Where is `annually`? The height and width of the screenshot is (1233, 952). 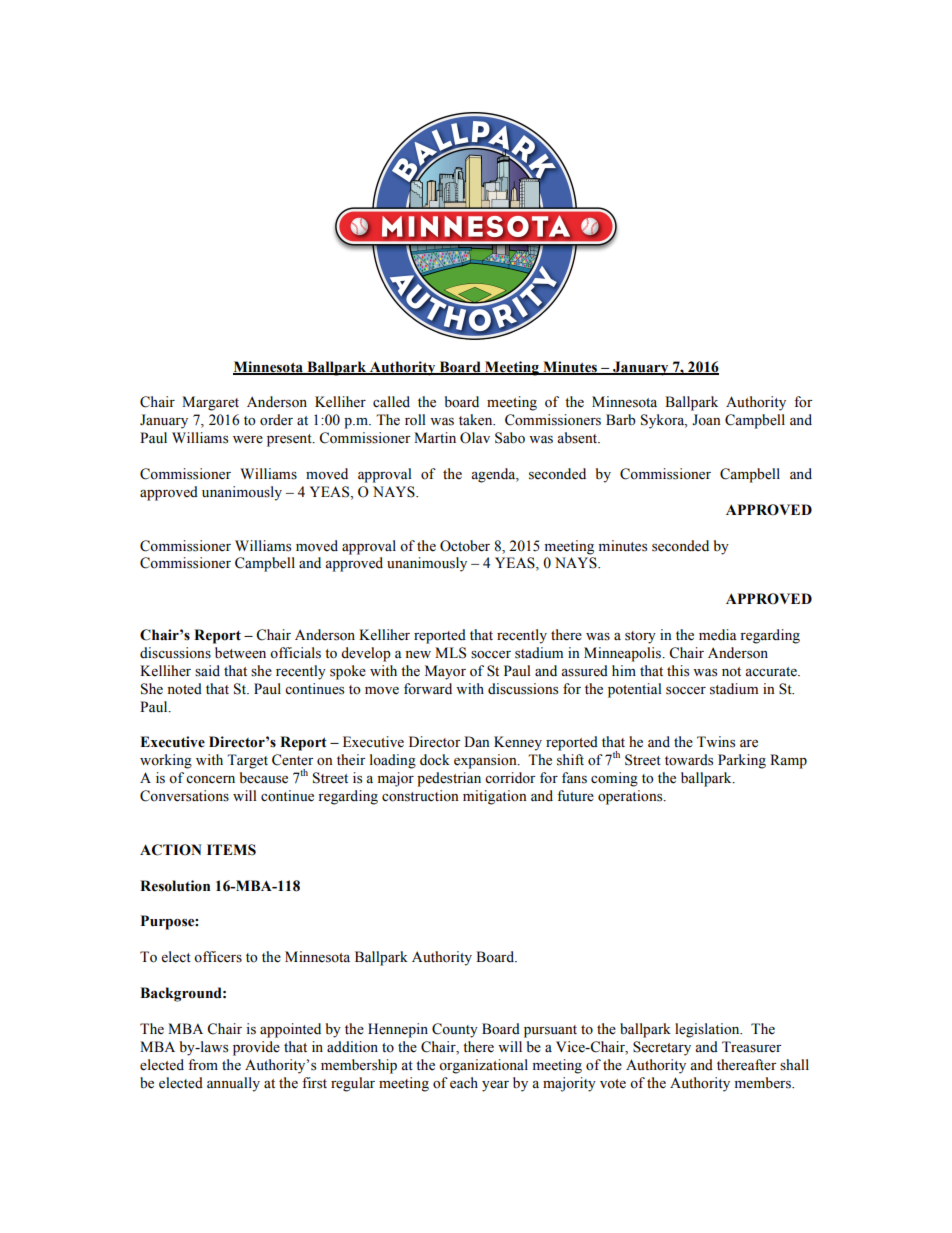
annually is located at coordinates (233, 1084).
